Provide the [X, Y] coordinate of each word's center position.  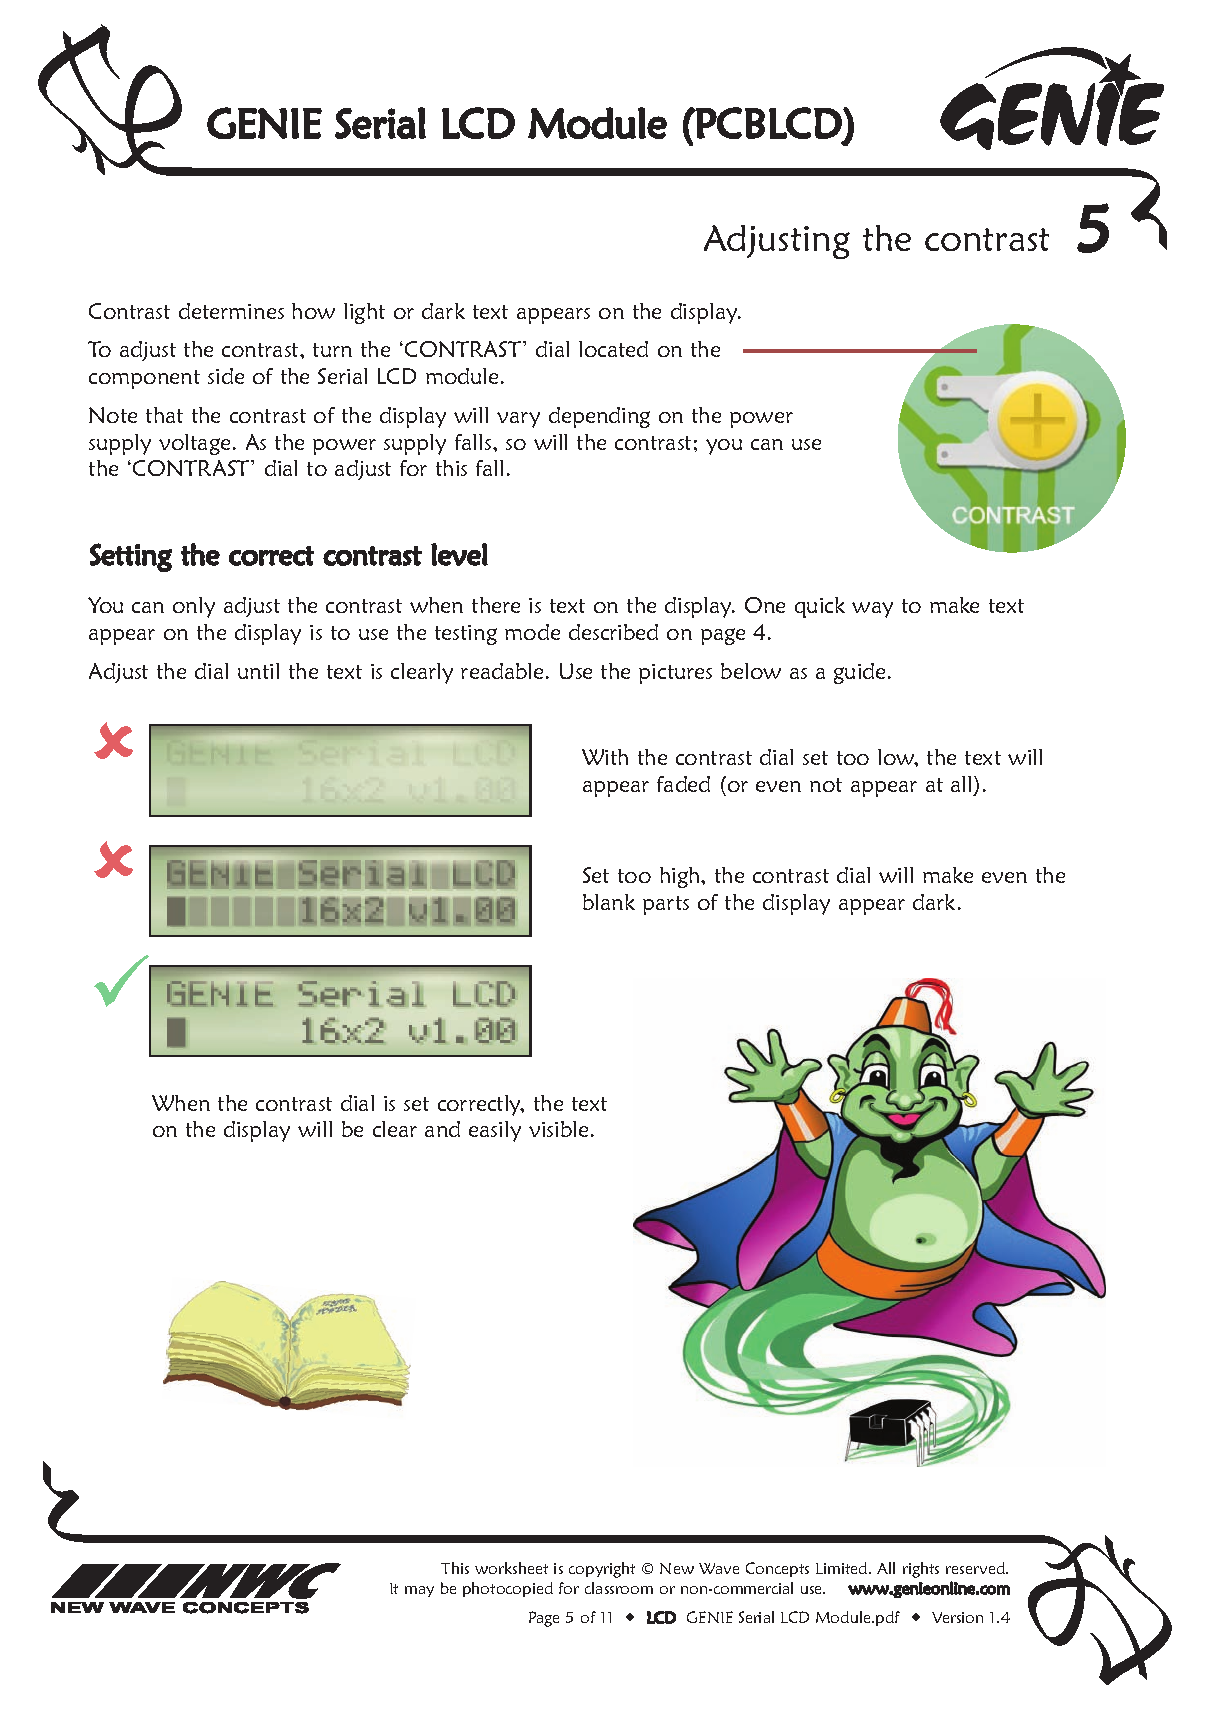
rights [921, 1570]
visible [558, 1129]
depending [599, 417]
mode [532, 632]
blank [609, 902]
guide [859, 673]
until [258, 671]
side [226, 376]
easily [495, 1131]
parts [666, 905]
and [442, 1129]
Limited [843, 1568]
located [613, 349]
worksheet [511, 1568]
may [419, 1591]
